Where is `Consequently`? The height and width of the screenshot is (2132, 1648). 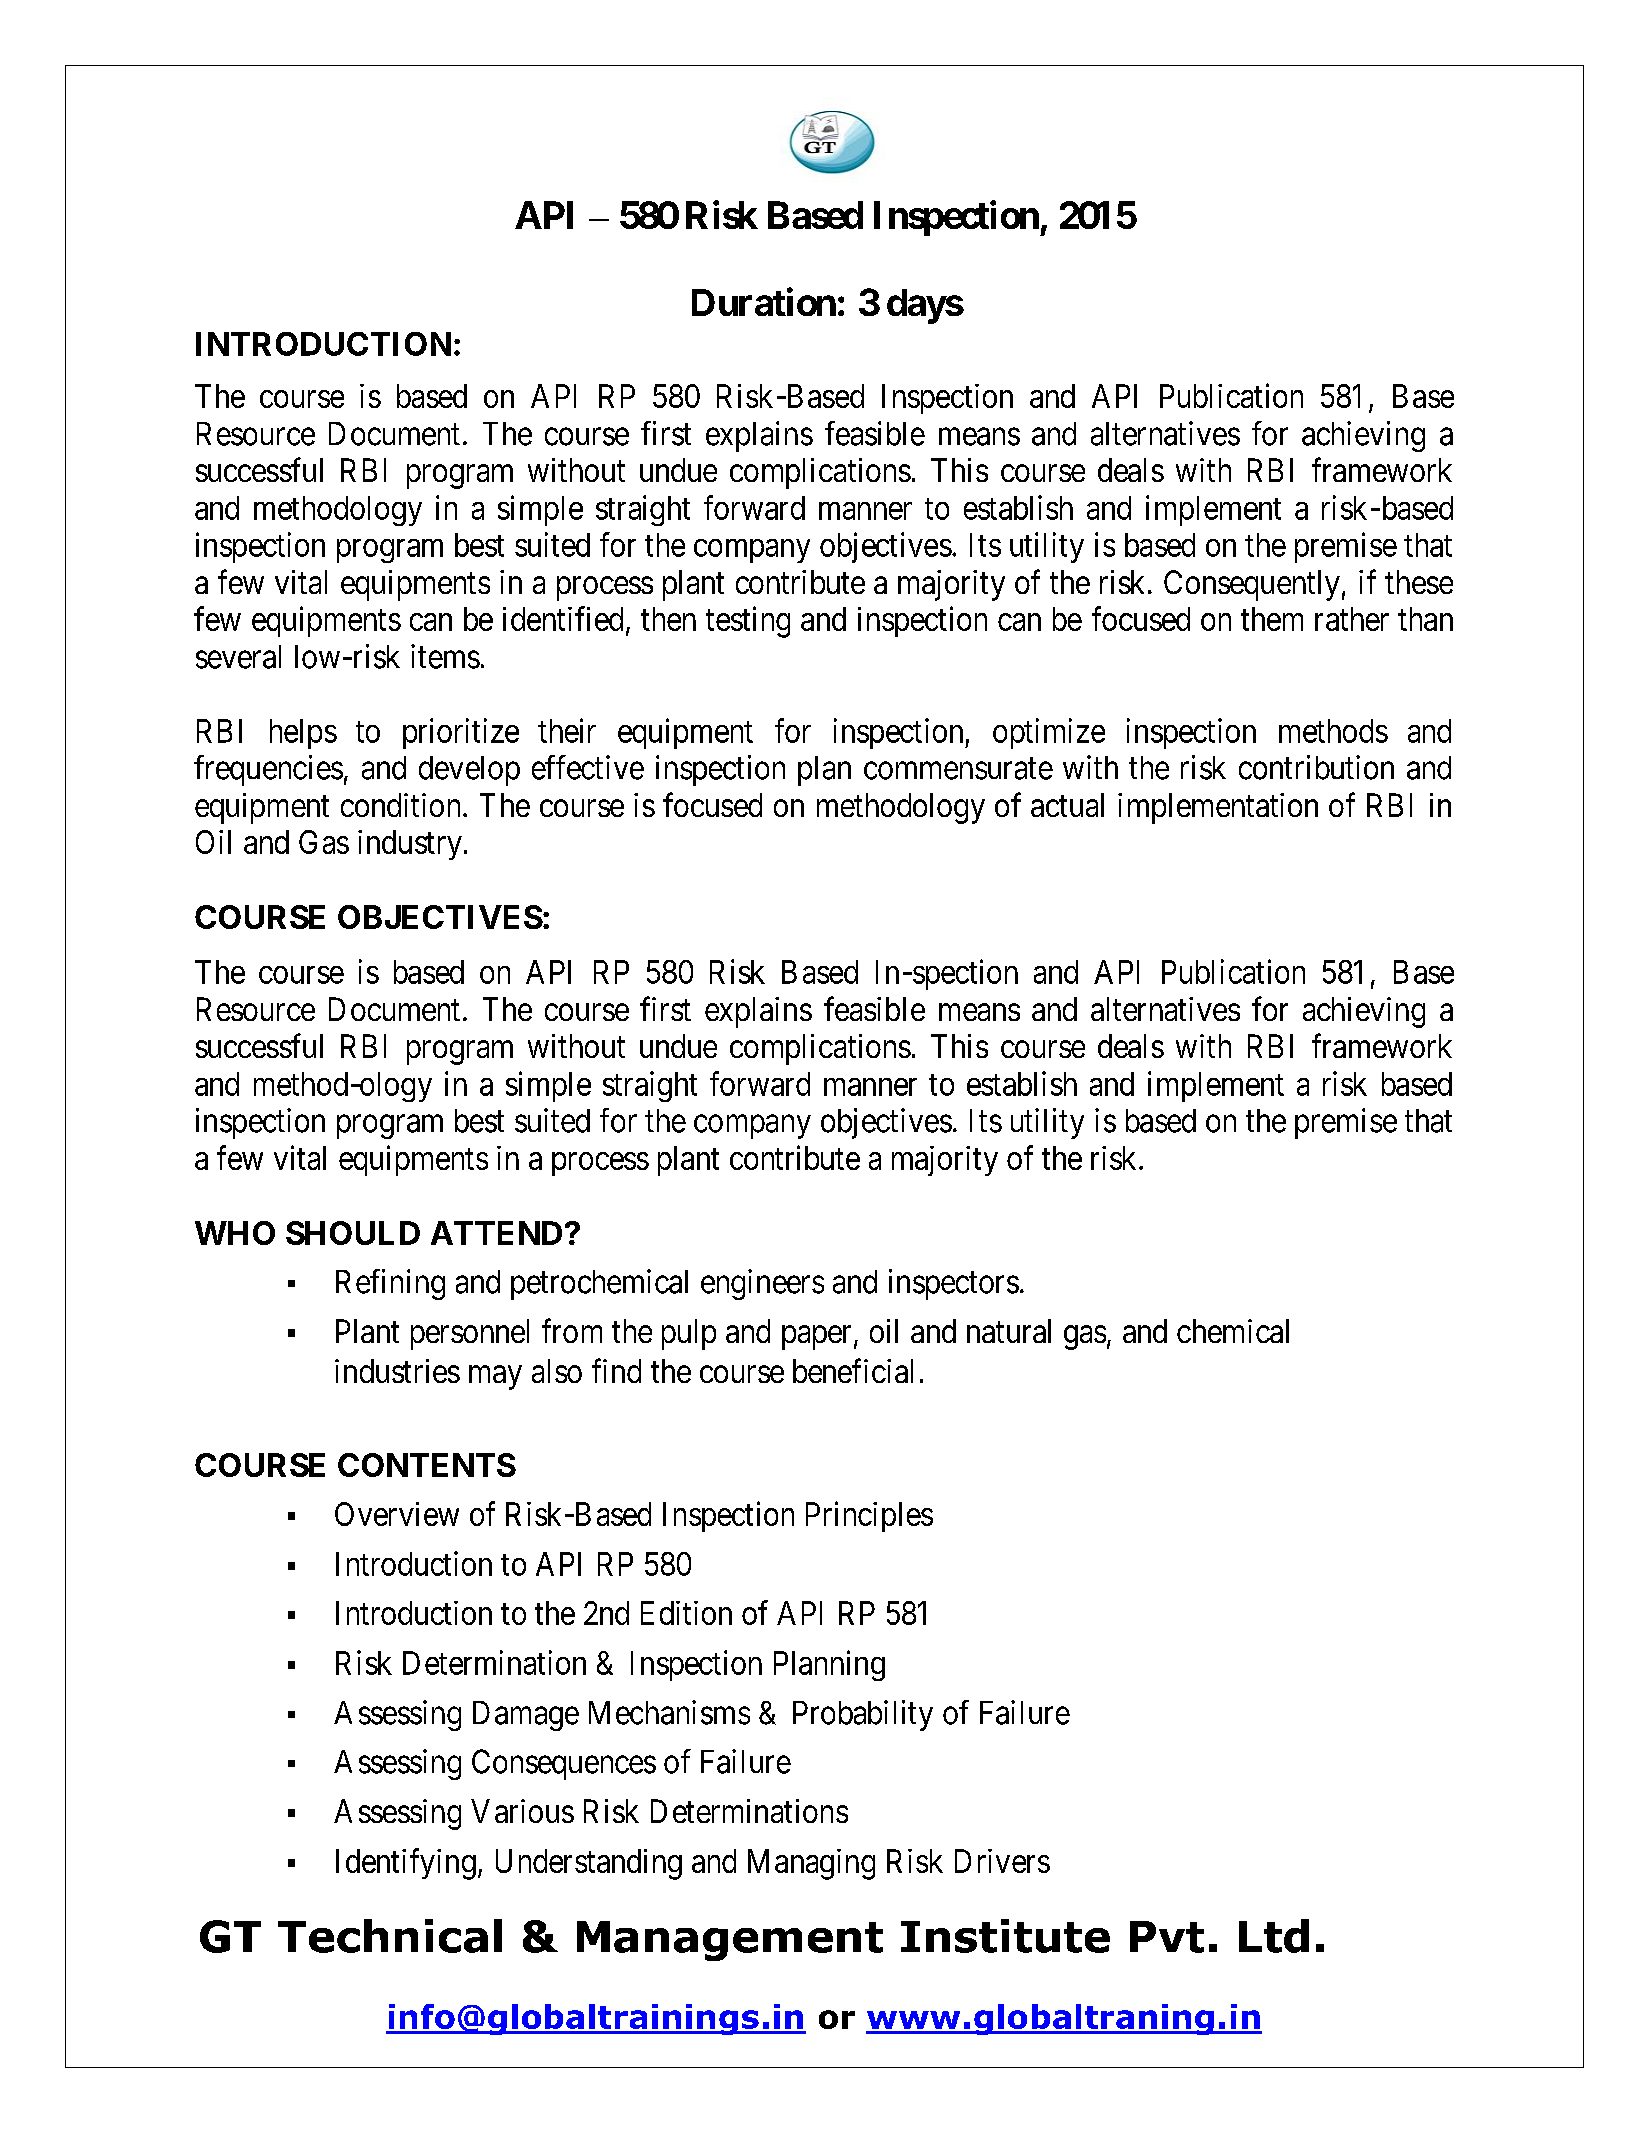
Consequently is located at coordinates (1252, 585).
